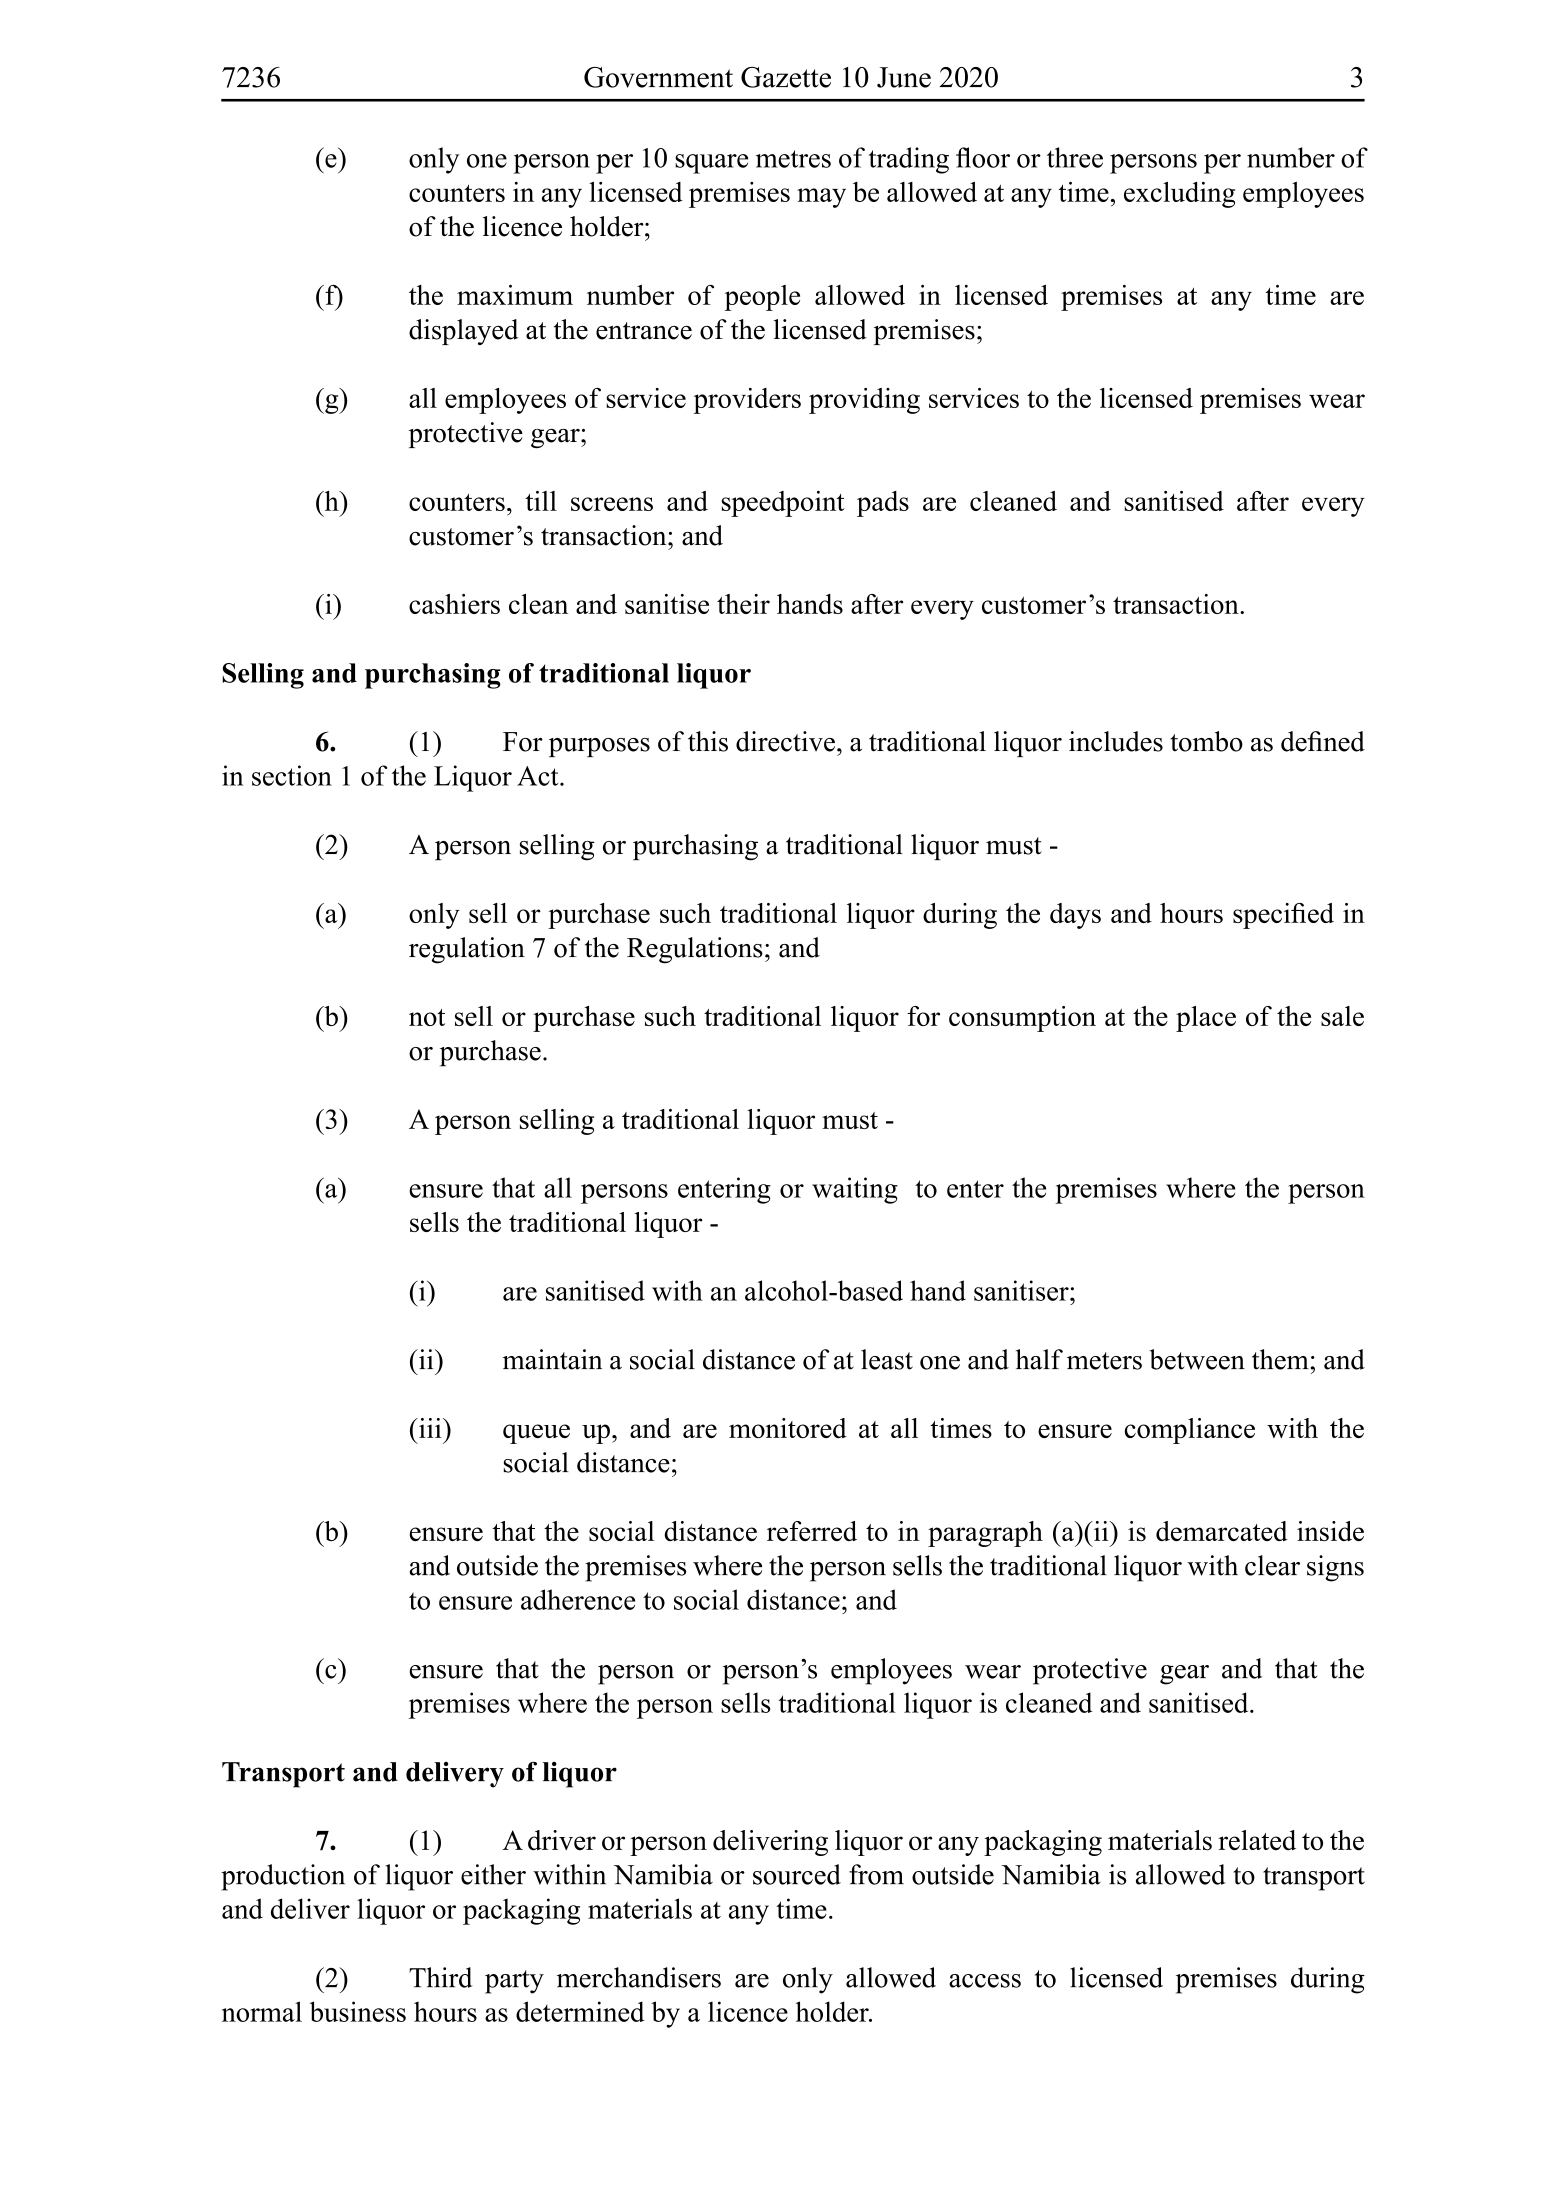  Describe the element at coordinates (427, 1017) in the screenshot. I see `not` at that location.
